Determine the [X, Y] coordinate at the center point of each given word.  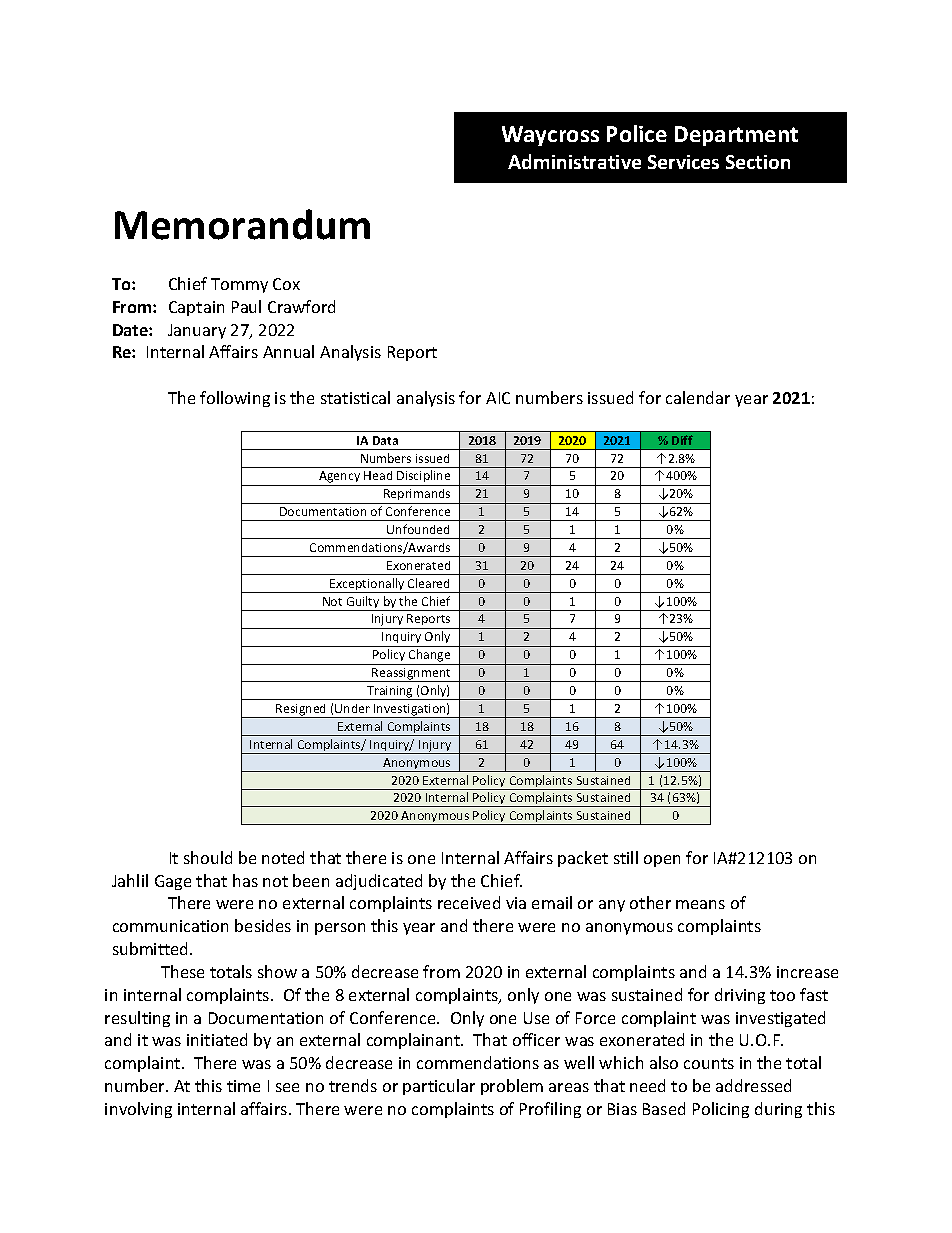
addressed [753, 1085]
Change [430, 657]
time [243, 1086]
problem [512, 1087]
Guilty [363, 603]
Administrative [574, 161]
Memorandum [242, 224]
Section [758, 162]
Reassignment [412, 675]
